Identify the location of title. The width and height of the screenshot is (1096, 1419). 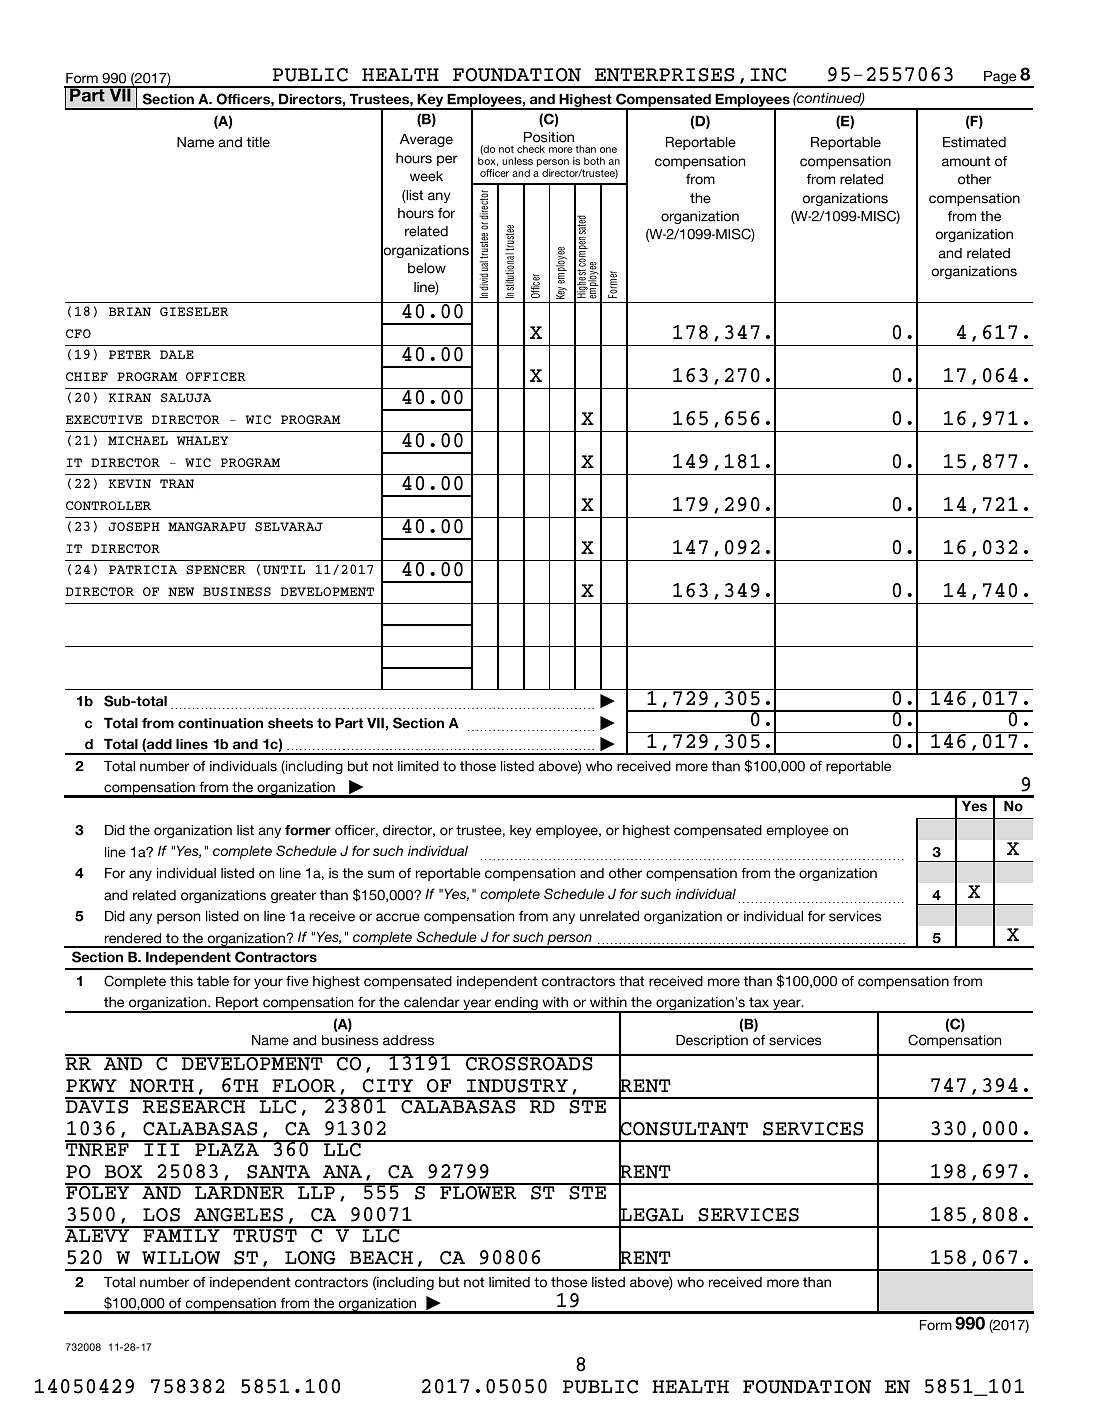
(258, 142).
